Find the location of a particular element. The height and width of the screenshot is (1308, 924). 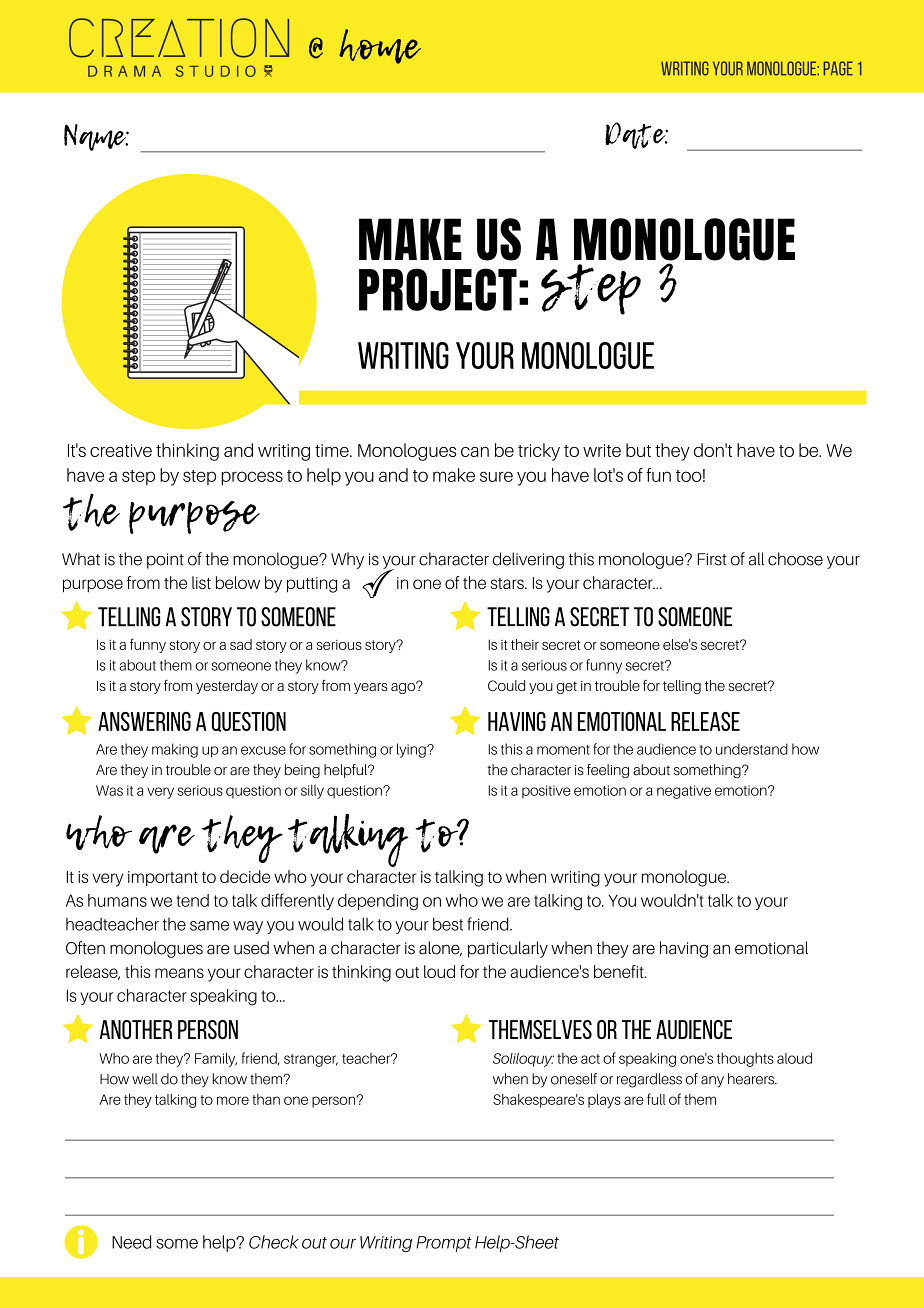

First is located at coordinates (712, 559).
